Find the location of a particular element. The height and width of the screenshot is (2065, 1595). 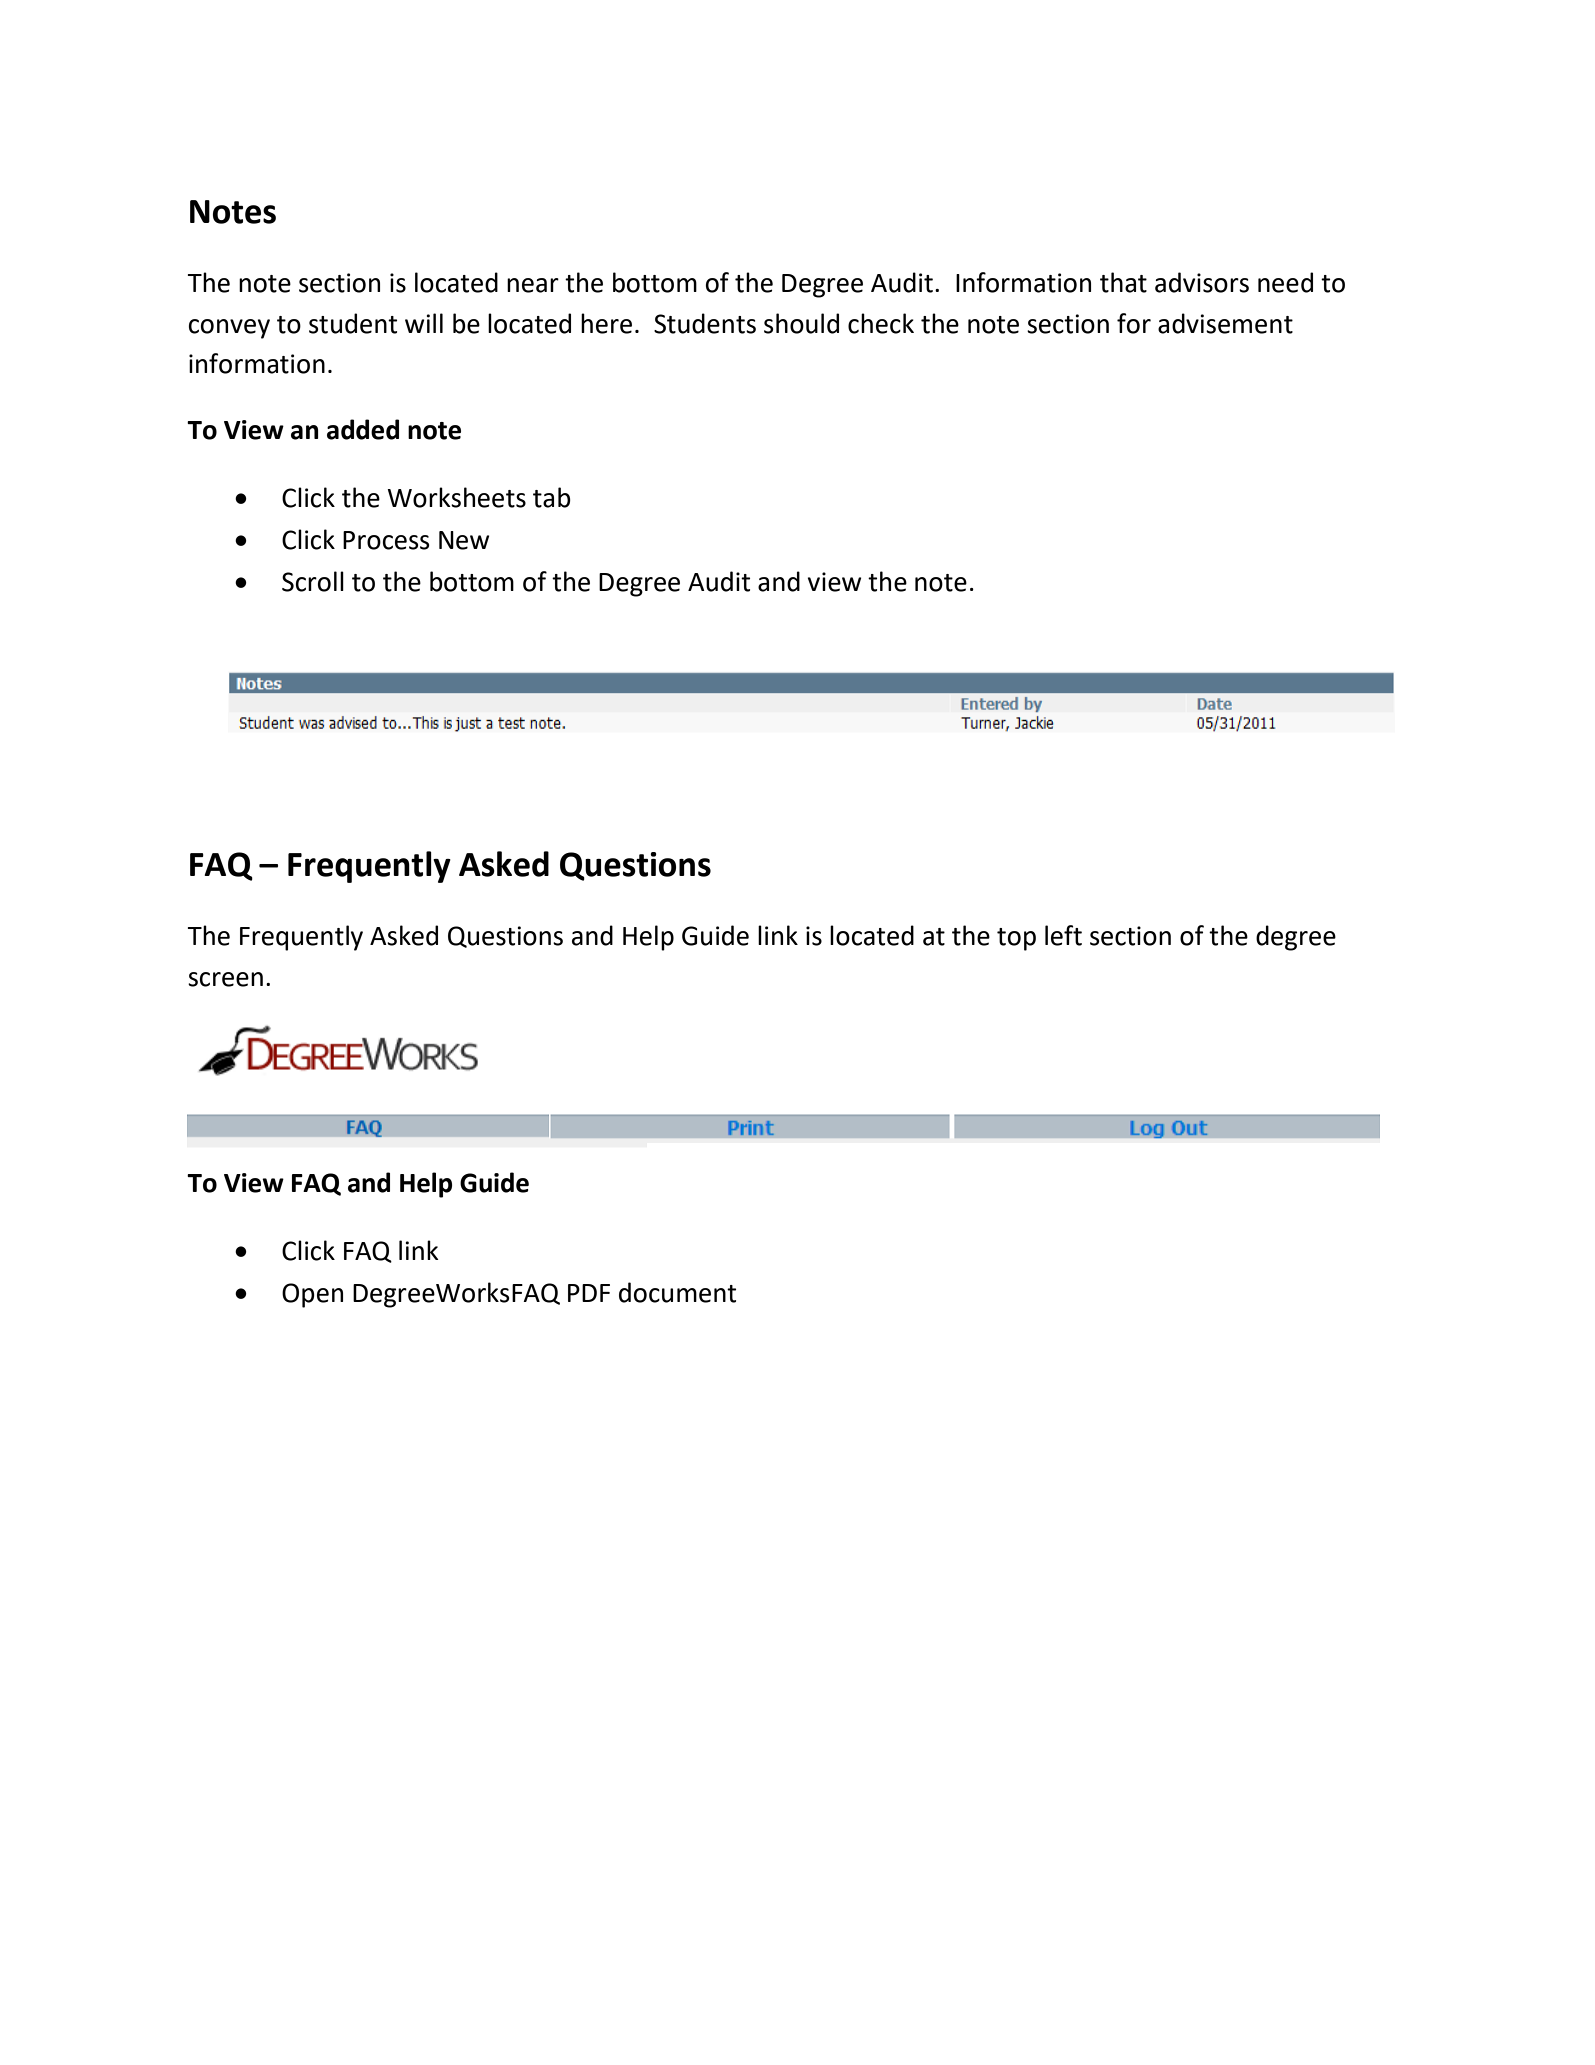

Open is located at coordinates (312, 1295).
